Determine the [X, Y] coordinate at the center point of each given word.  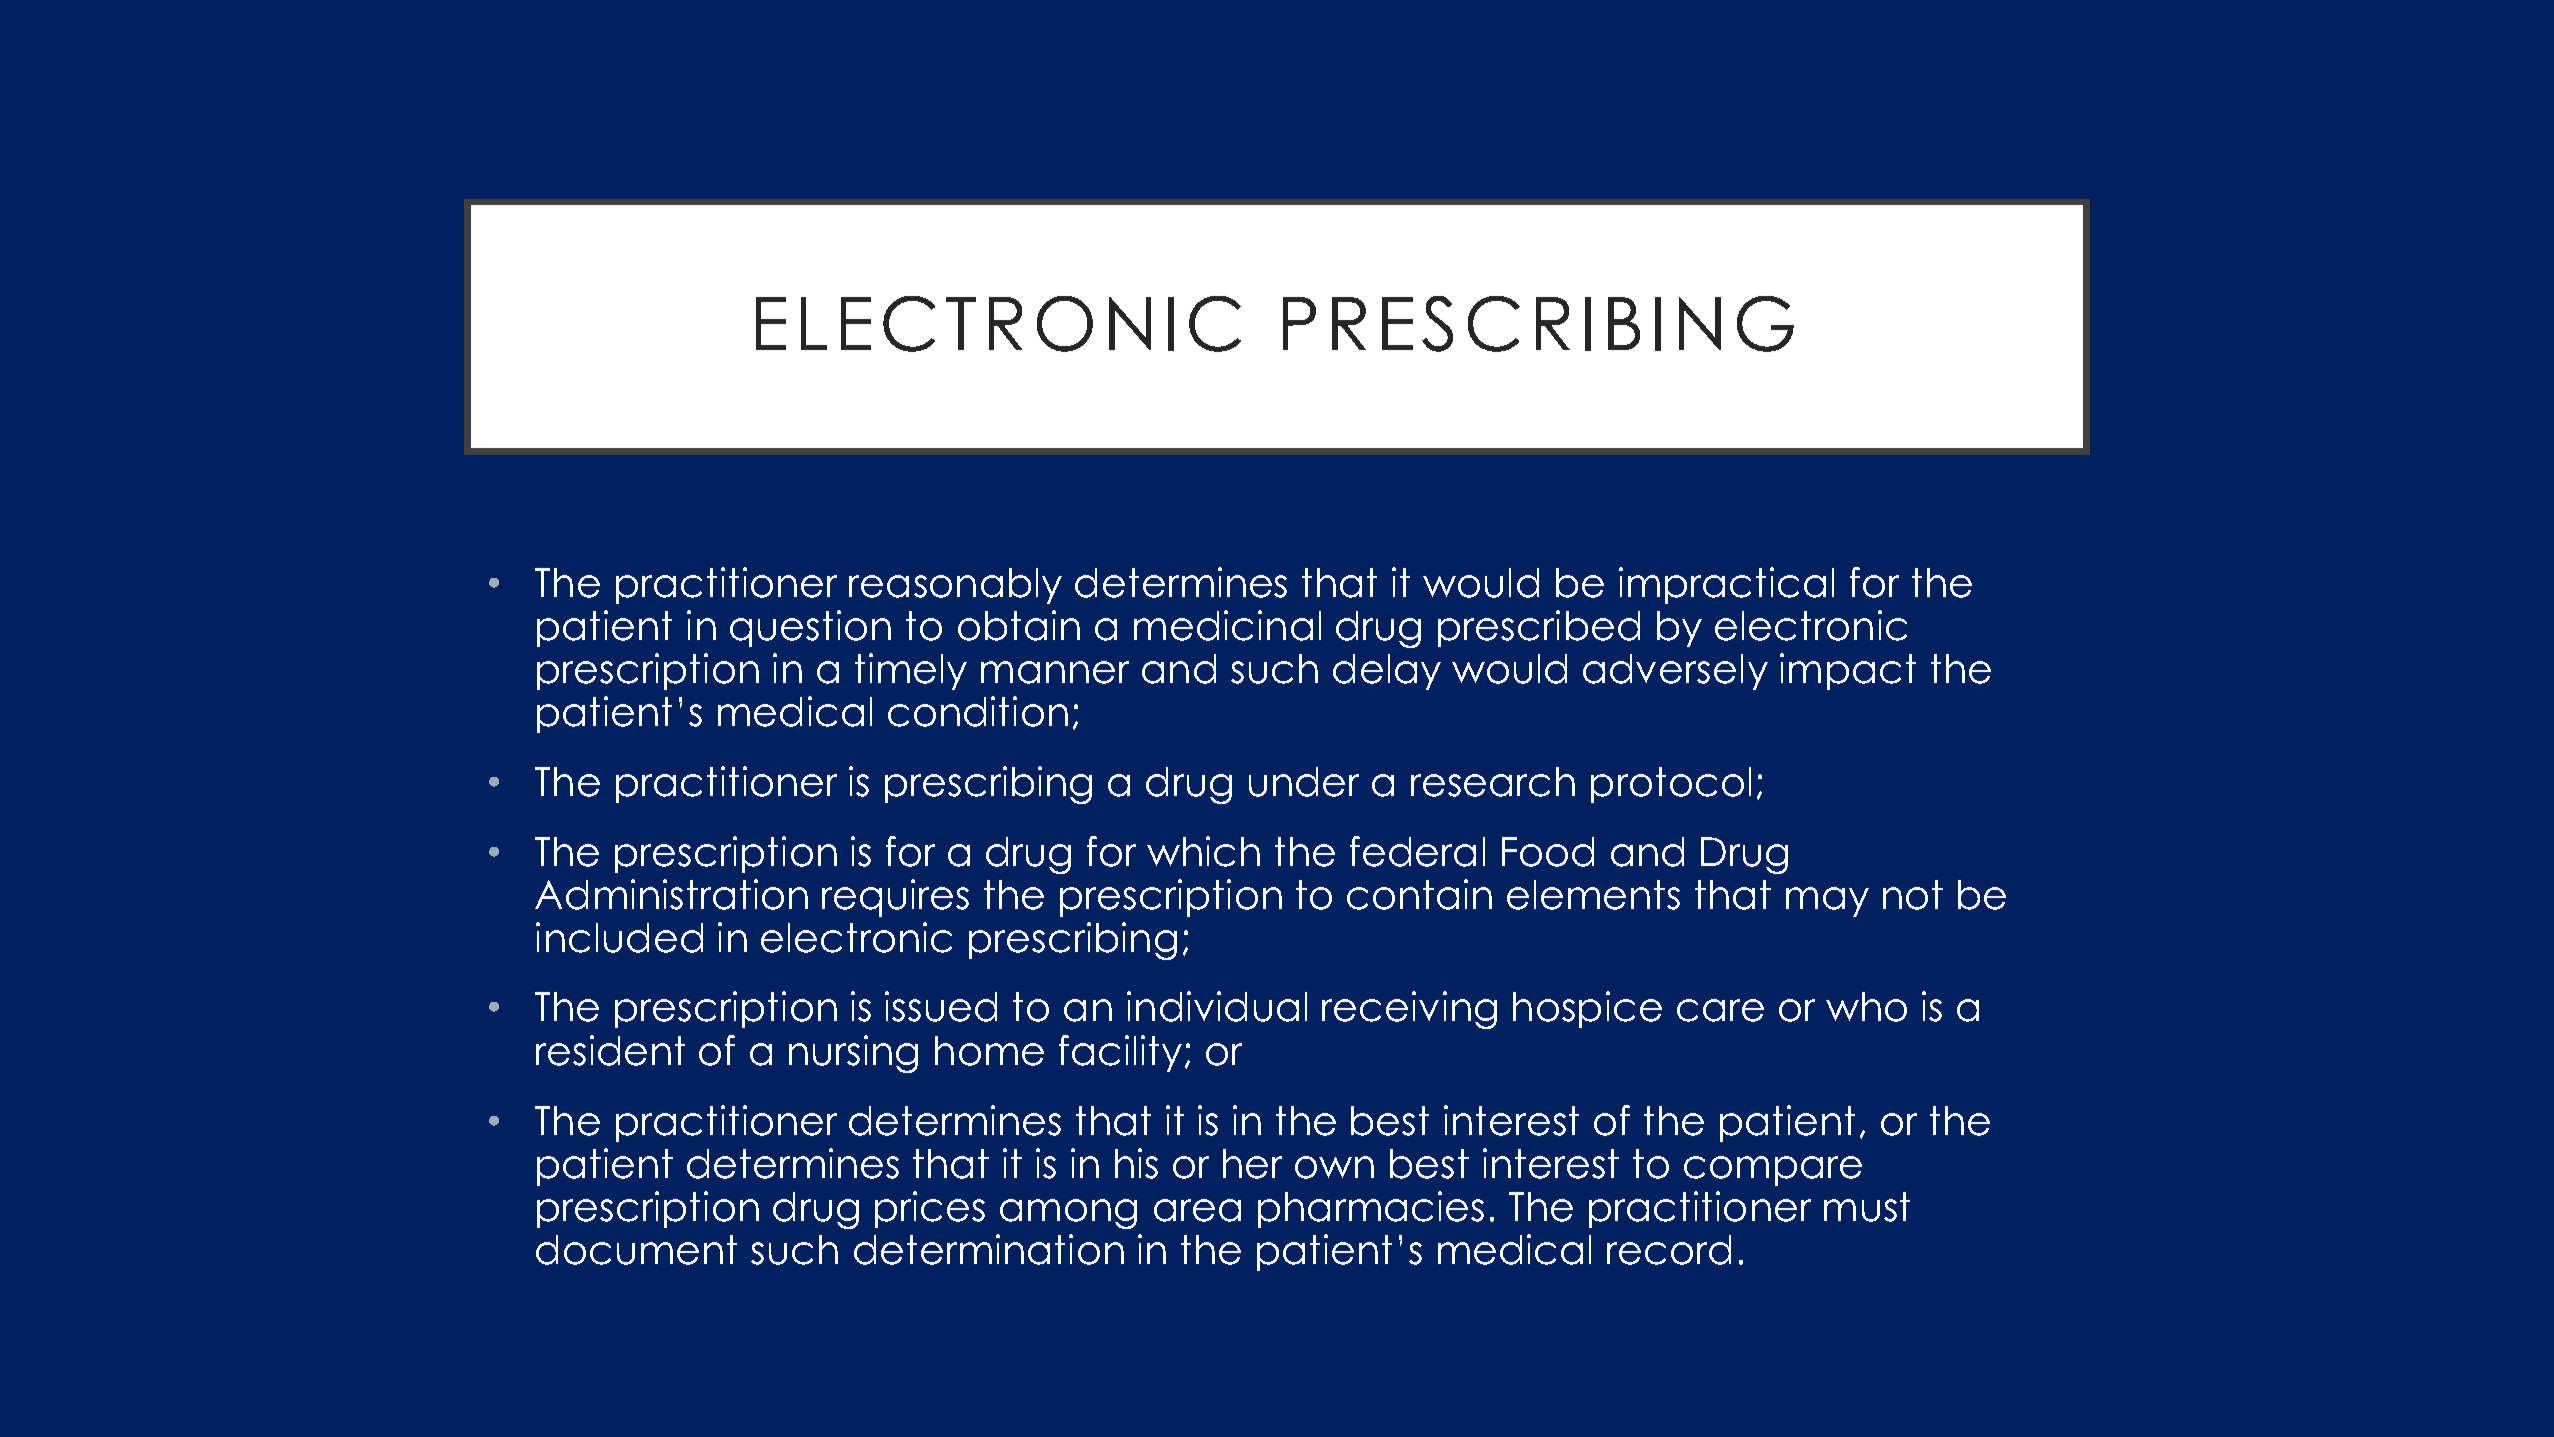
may [1827, 902]
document [636, 1250]
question [810, 628]
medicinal [1227, 625]
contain [1419, 894]
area [1197, 1210]
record [1669, 1250]
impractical [1726, 585]
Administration [671, 894]
